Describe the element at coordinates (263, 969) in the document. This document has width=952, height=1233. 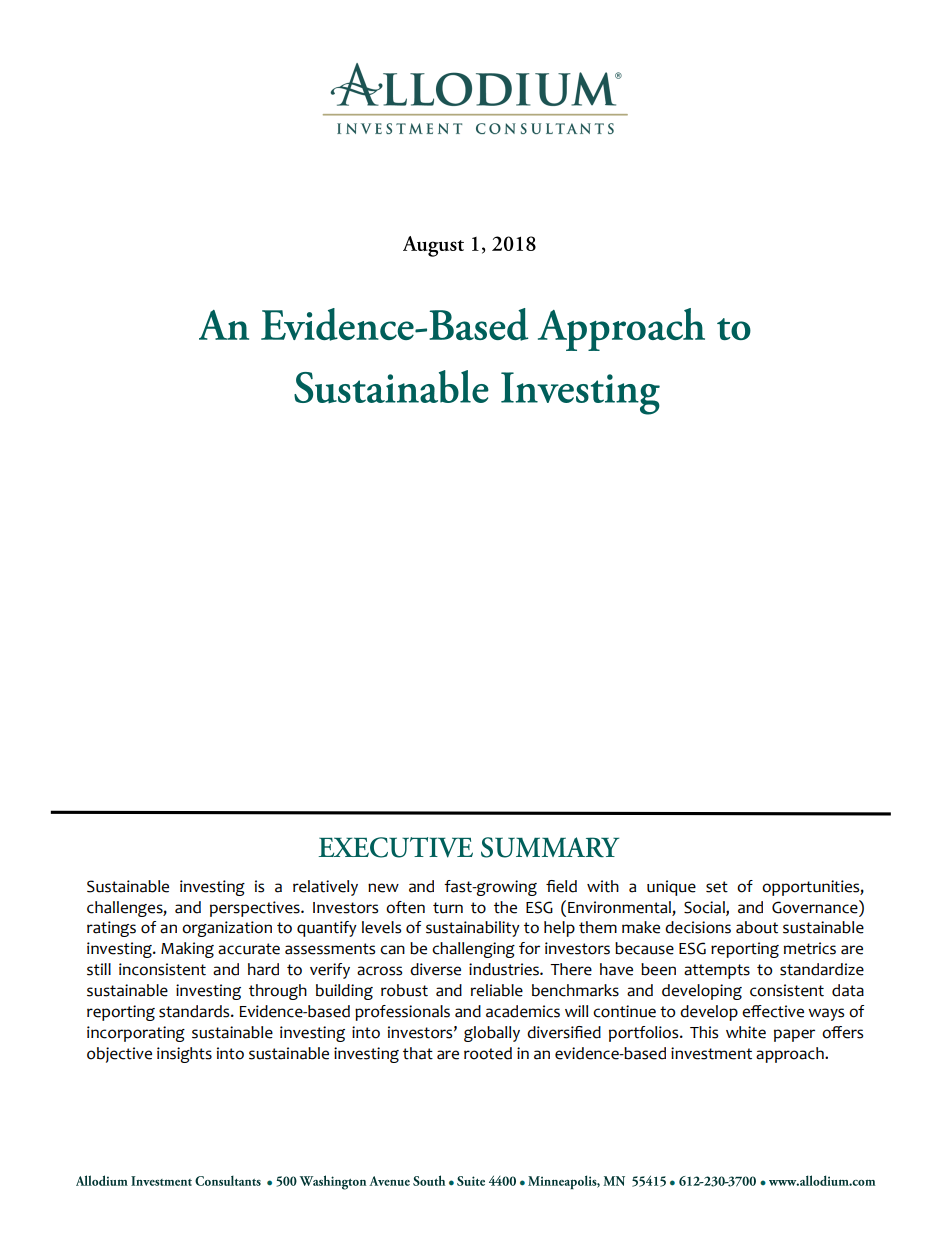
I see `hard` at that location.
